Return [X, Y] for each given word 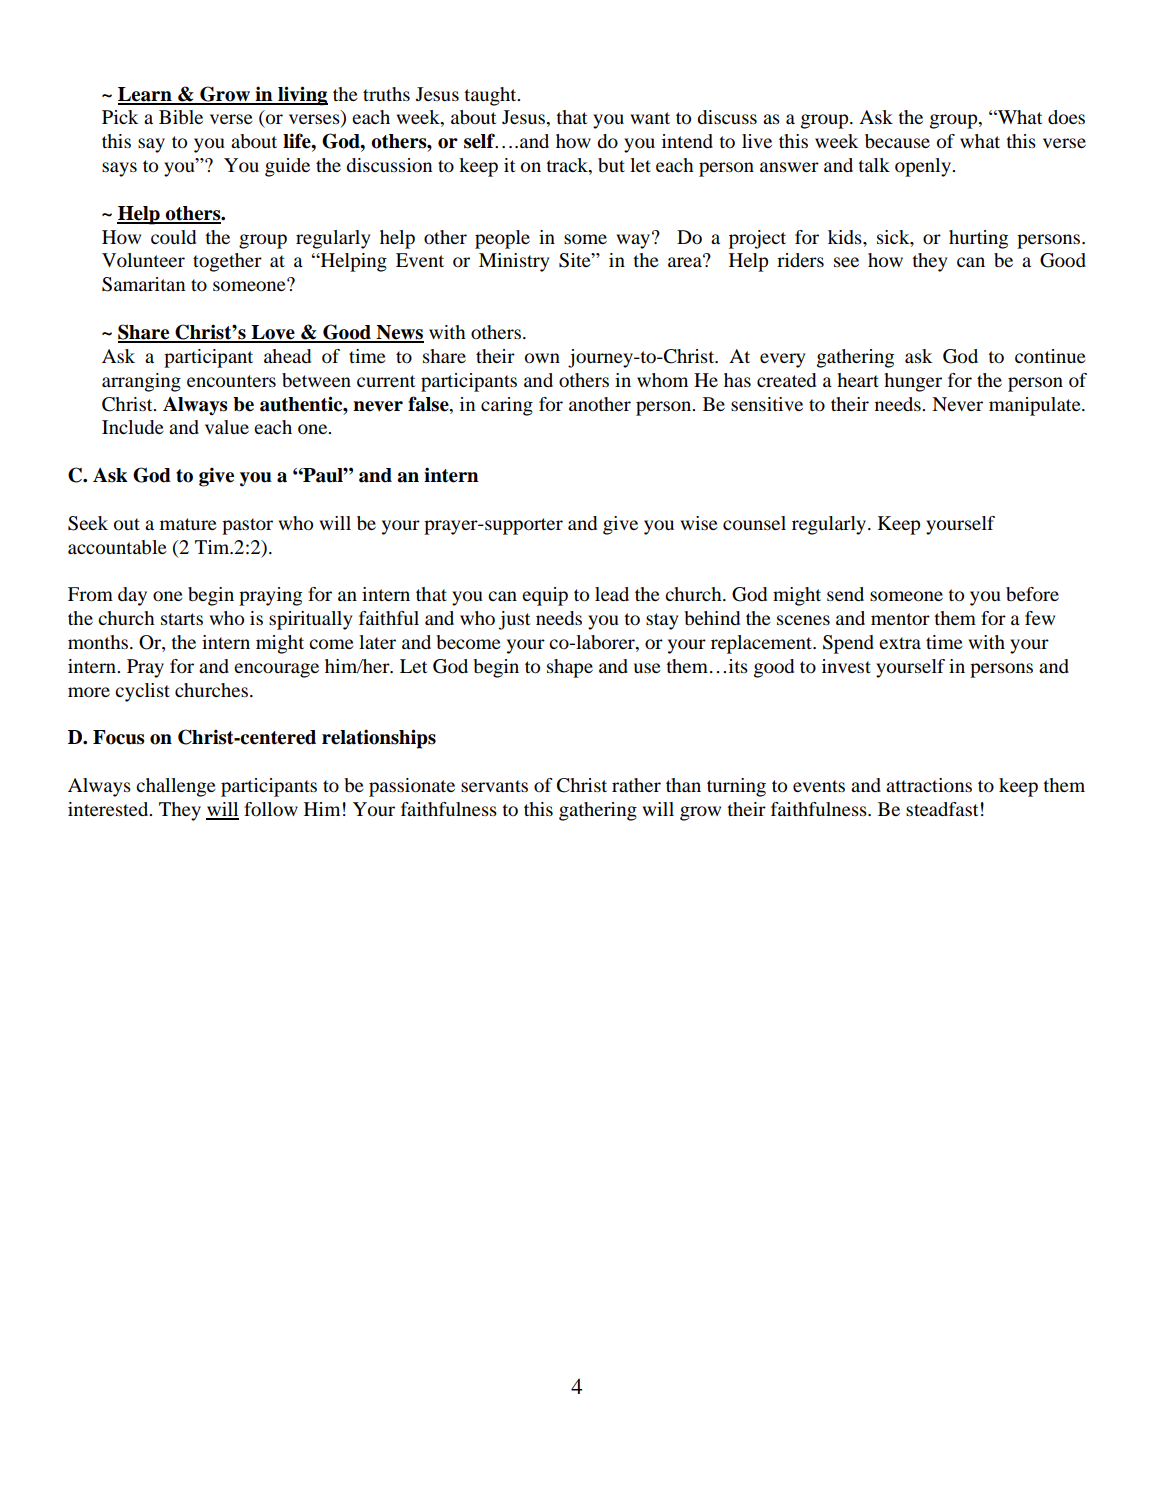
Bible [181, 117]
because [897, 141]
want [650, 118]
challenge [176, 787]
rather [636, 785]
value [227, 427]
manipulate [1036, 406]
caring [507, 406]
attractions [929, 785]
